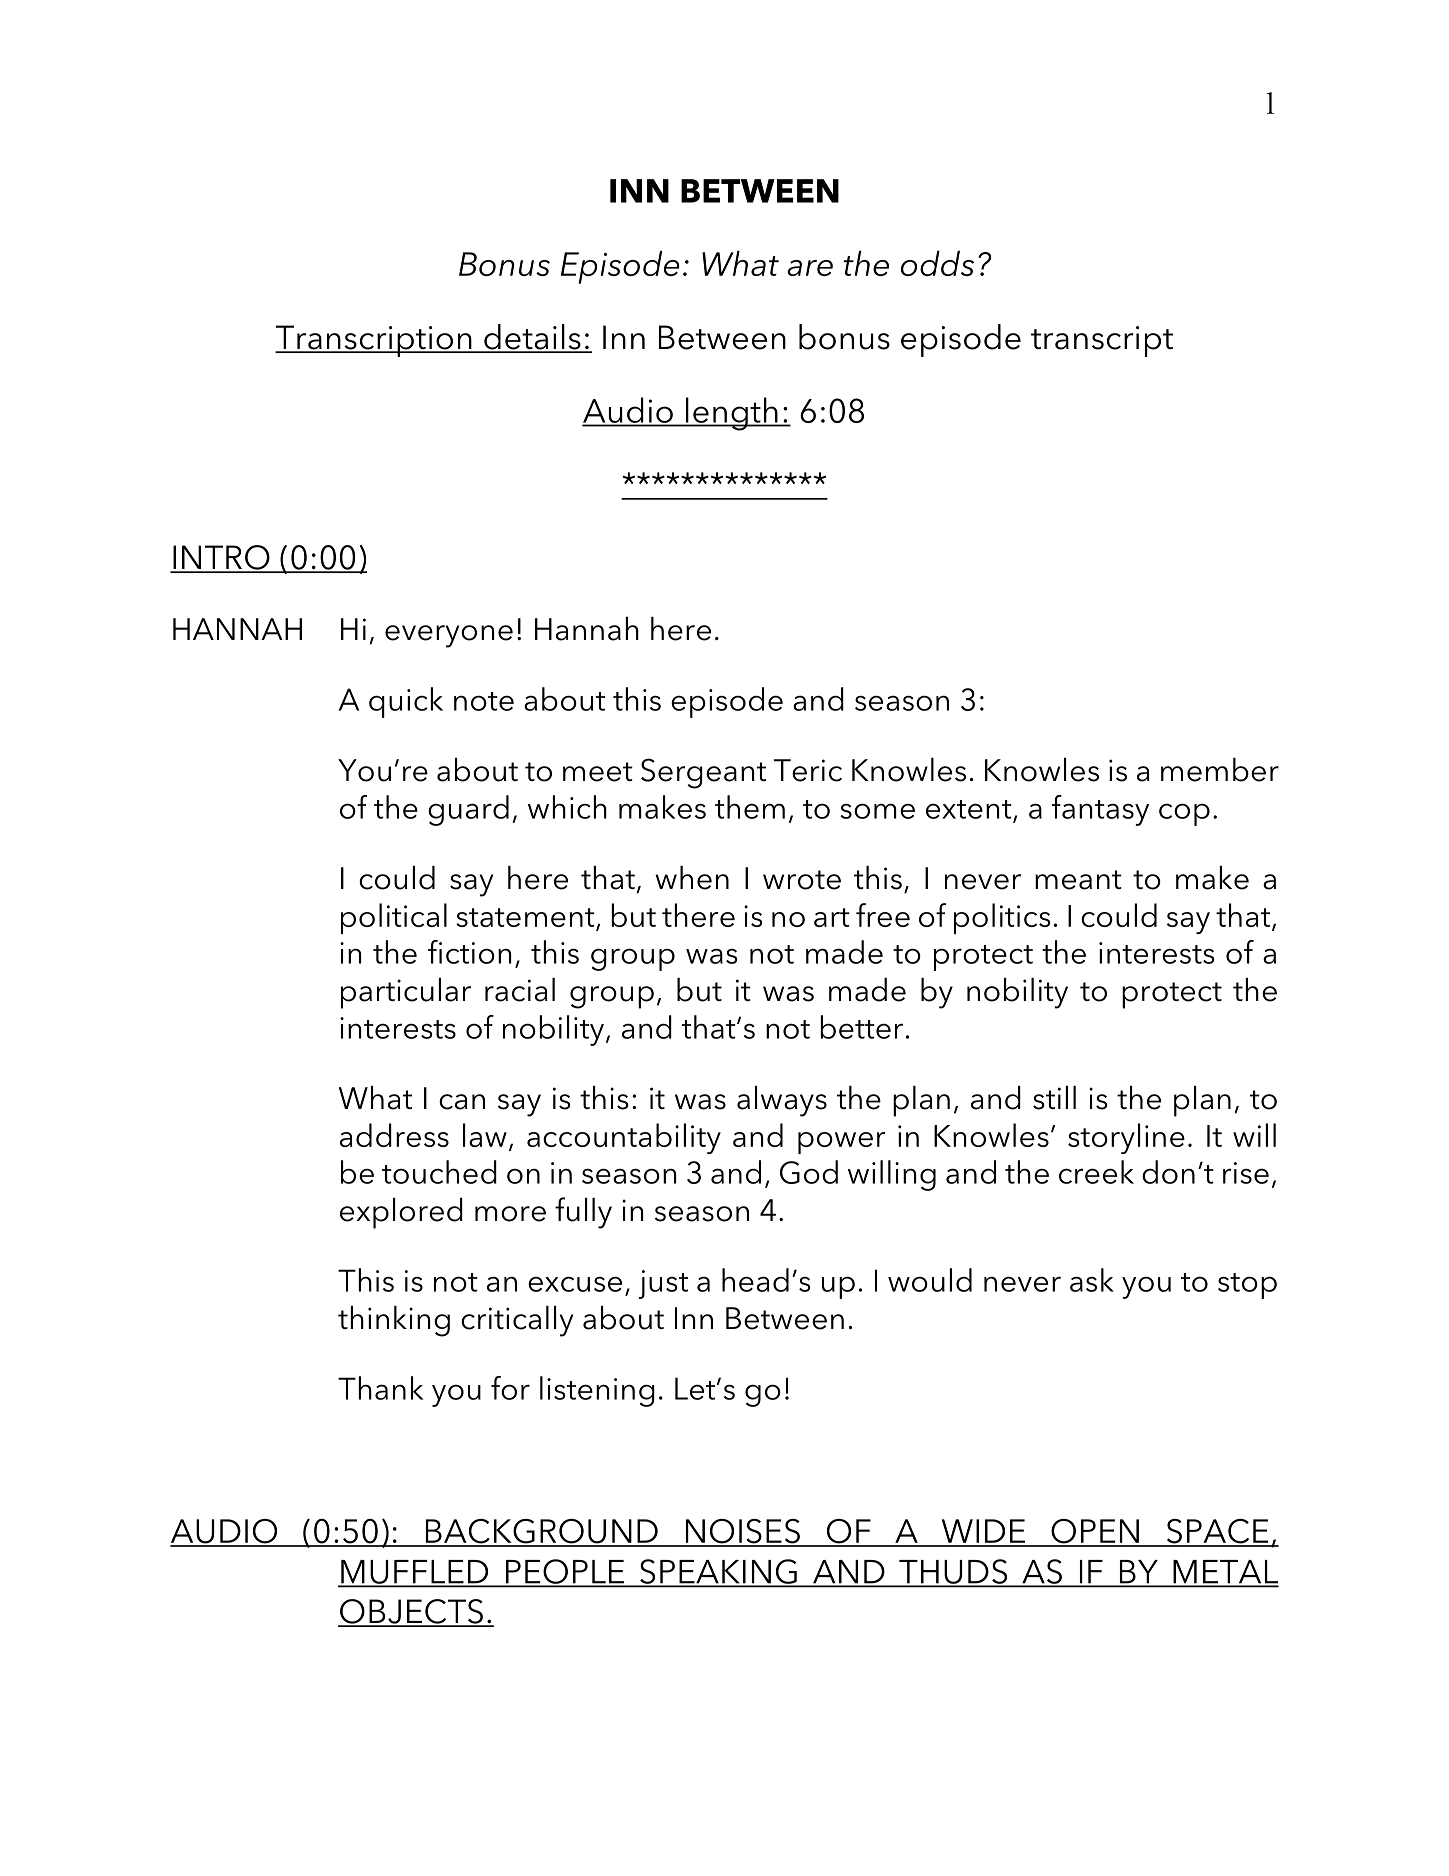 The height and width of the document is (1876, 1449). What do you see at coordinates (532, 338) in the document?
I see `details` at bounding box center [532, 338].
